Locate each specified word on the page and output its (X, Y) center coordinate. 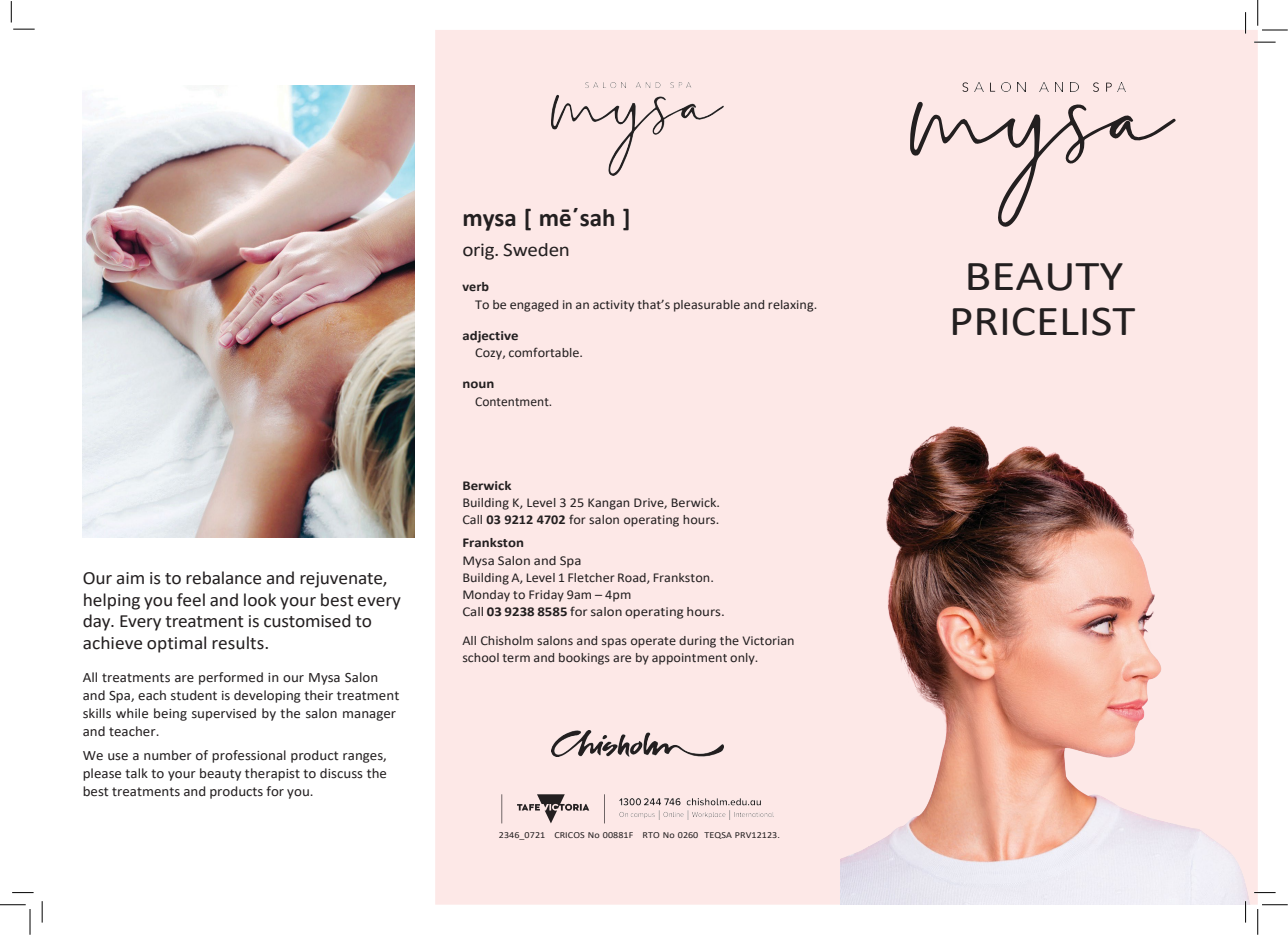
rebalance (223, 578)
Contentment (513, 401)
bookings (584, 659)
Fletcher (591, 577)
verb (475, 286)
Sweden (536, 250)
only (743, 659)
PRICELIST (1044, 321)
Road (633, 578)
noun (478, 384)
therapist (272, 774)
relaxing (792, 306)
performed (231, 678)
